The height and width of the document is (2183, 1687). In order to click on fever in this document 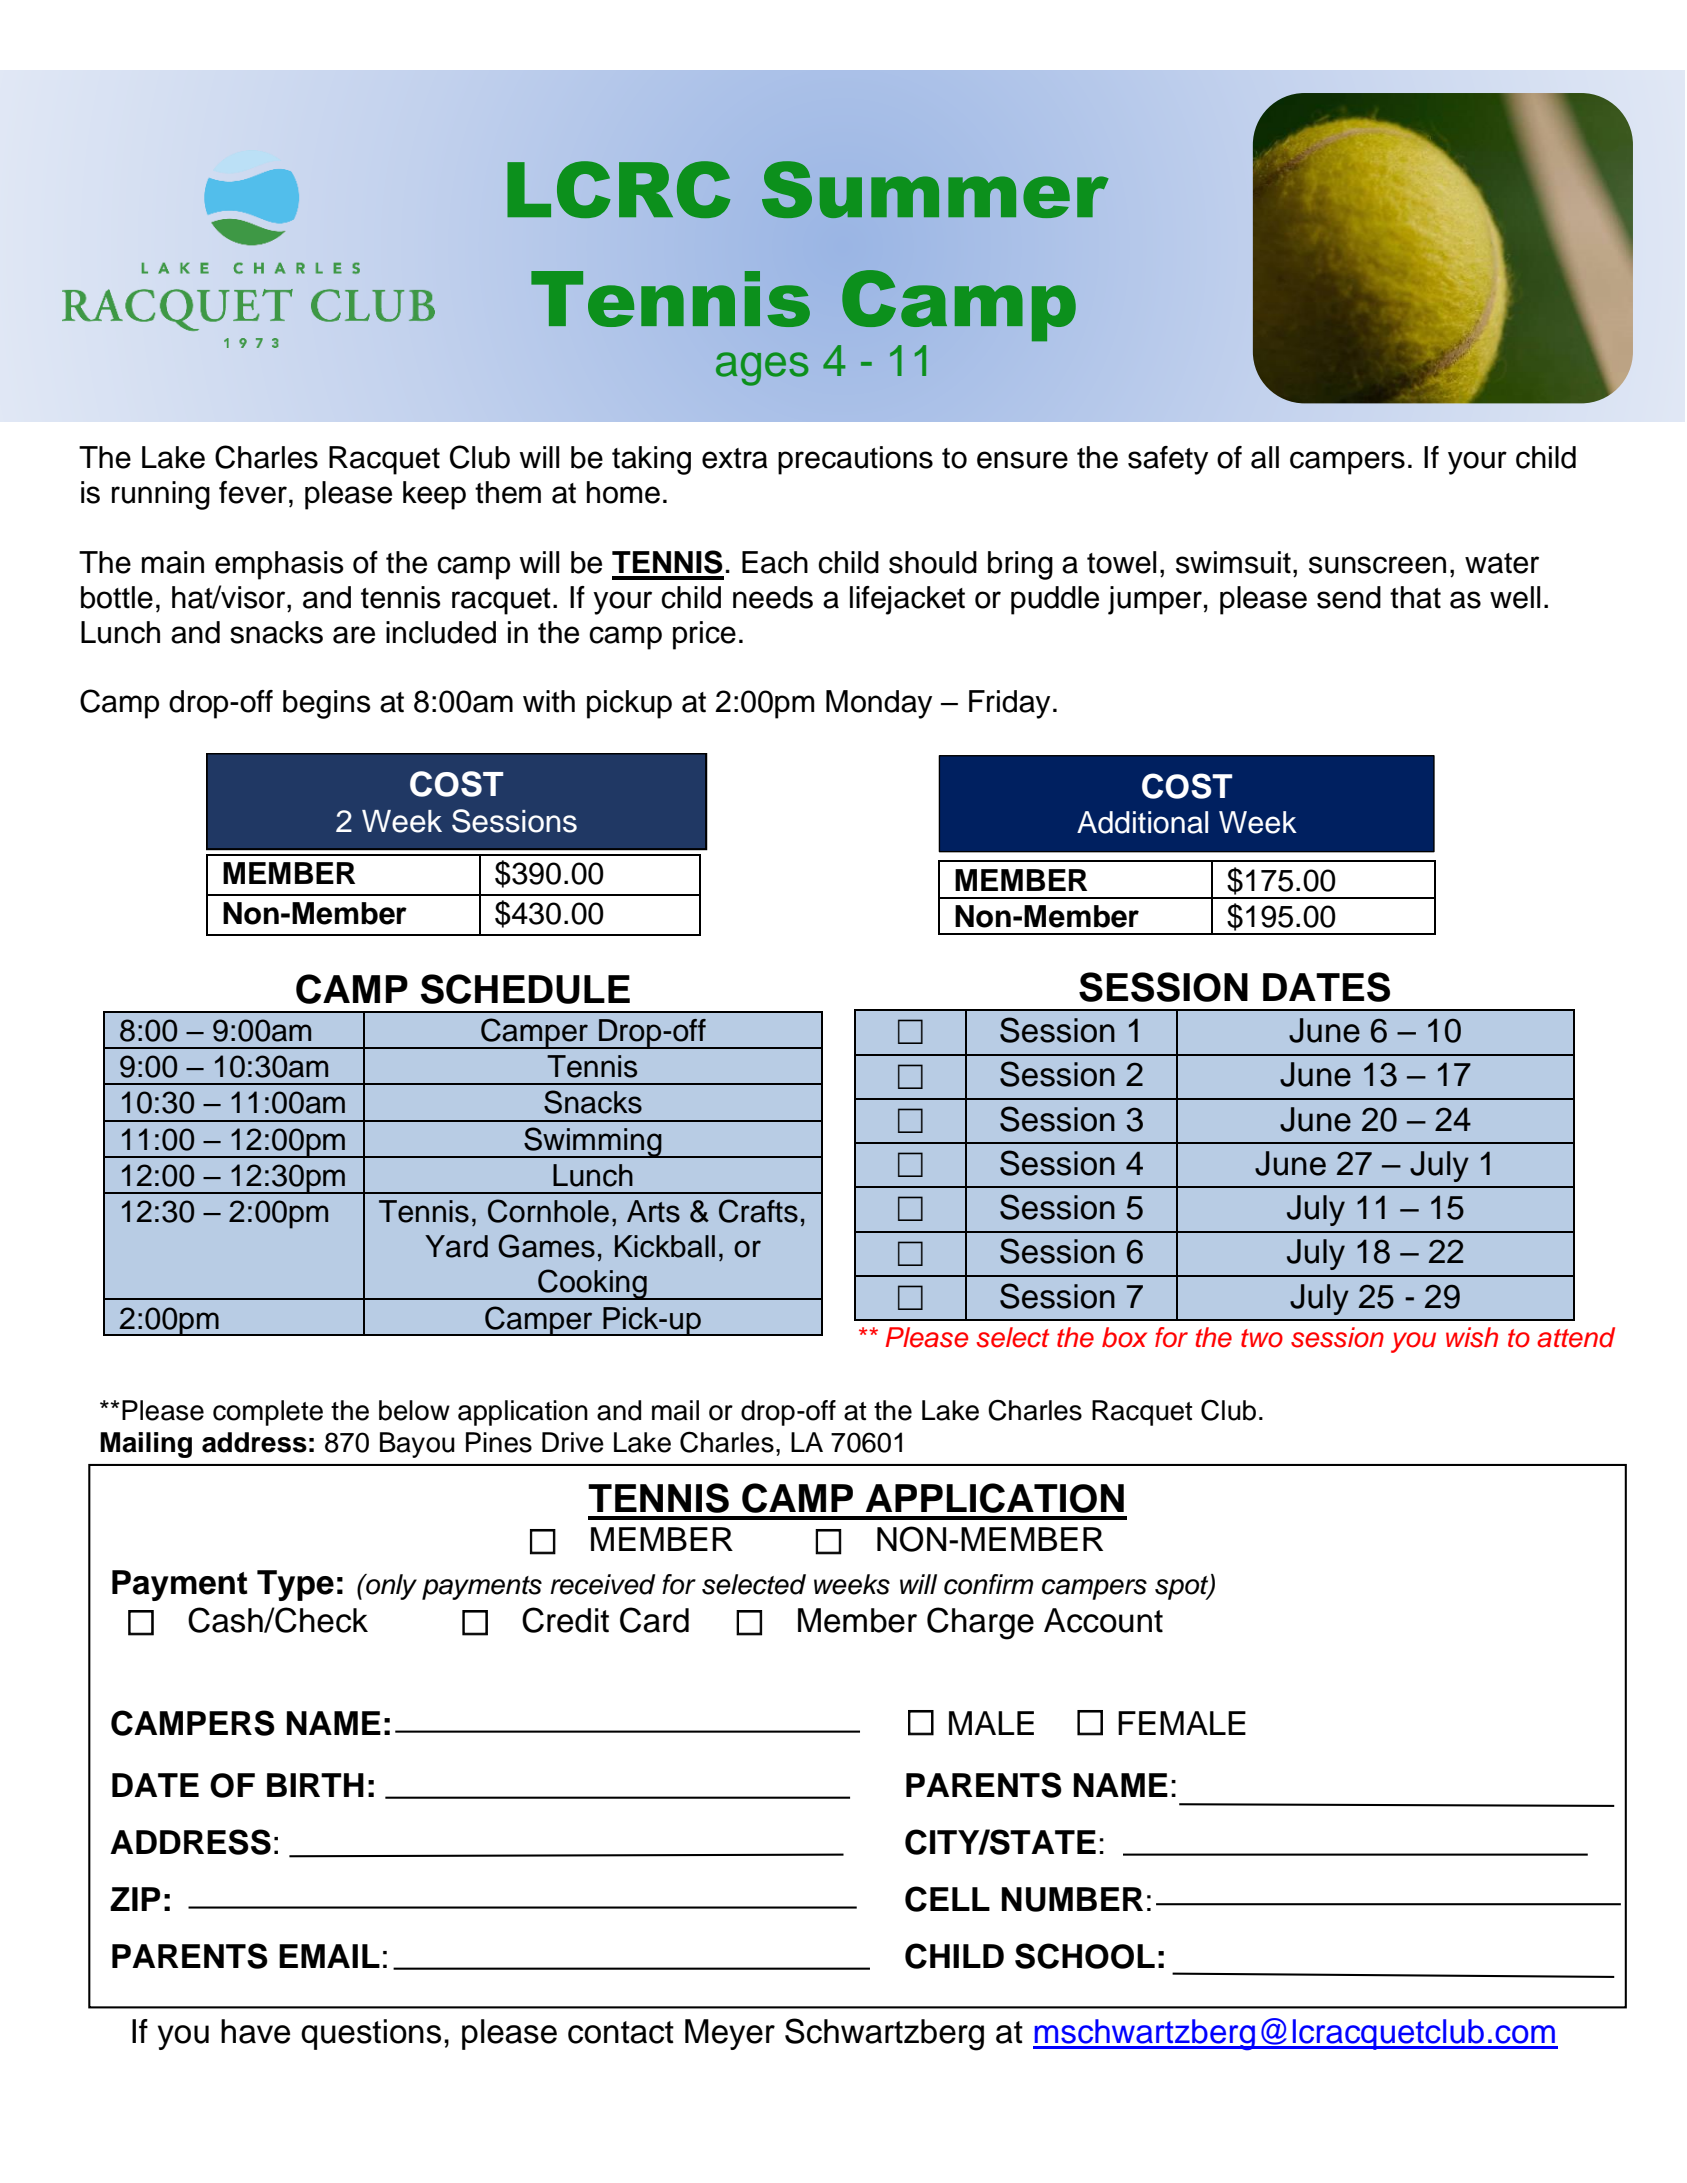, I will do `click(253, 492)`.
